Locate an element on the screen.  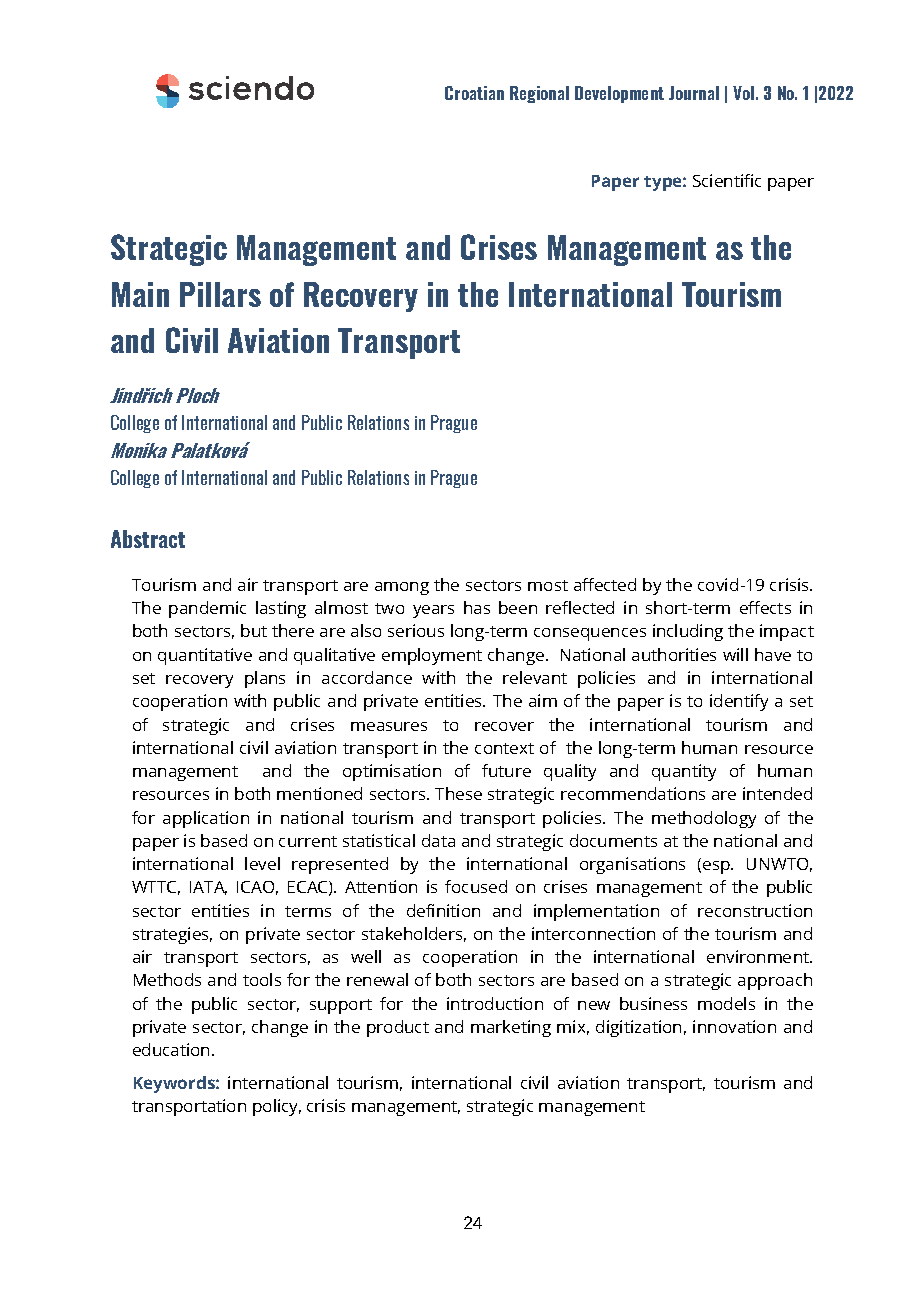
innovation is located at coordinates (734, 1026).
